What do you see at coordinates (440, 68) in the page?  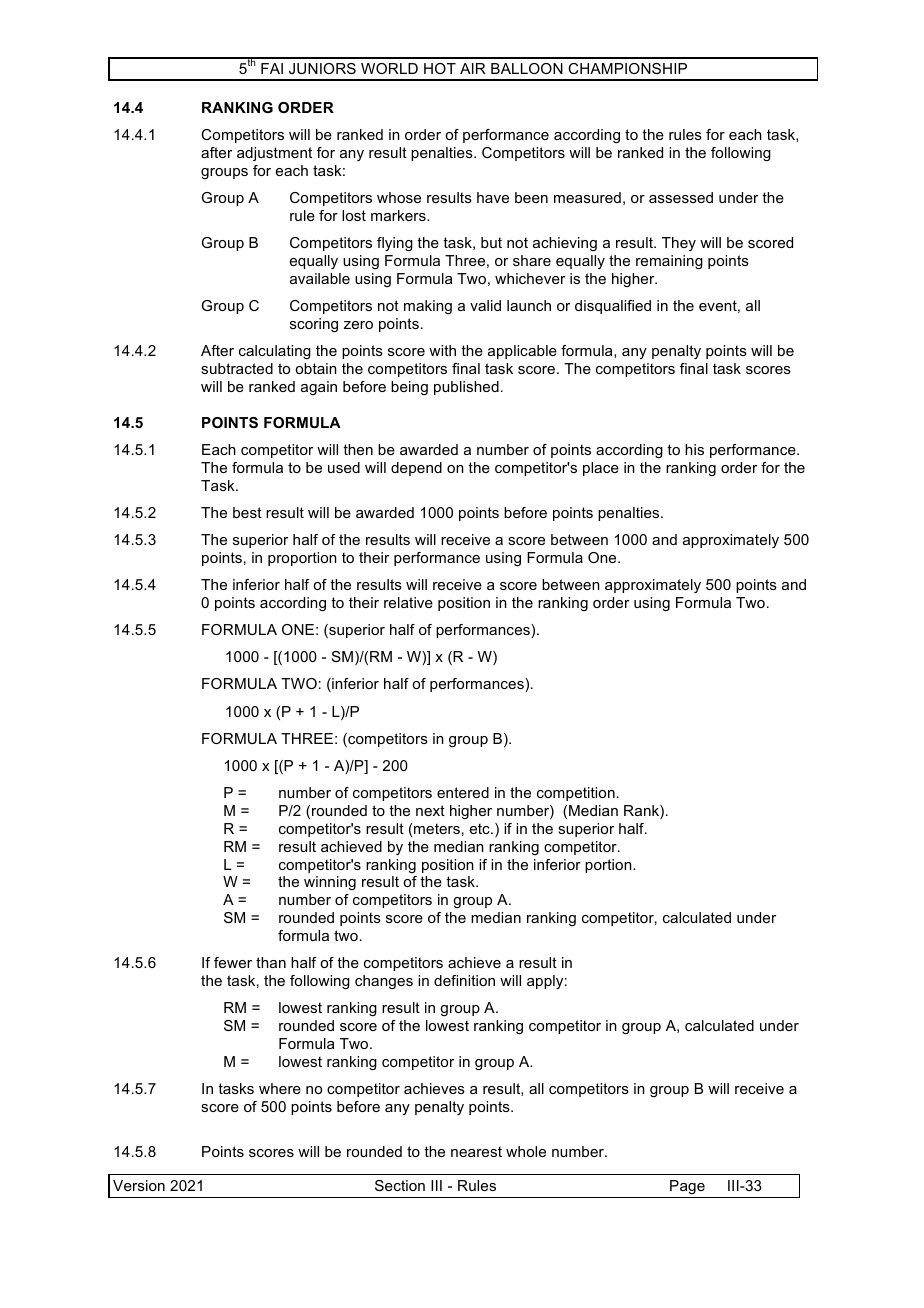 I see `HOT` at bounding box center [440, 68].
